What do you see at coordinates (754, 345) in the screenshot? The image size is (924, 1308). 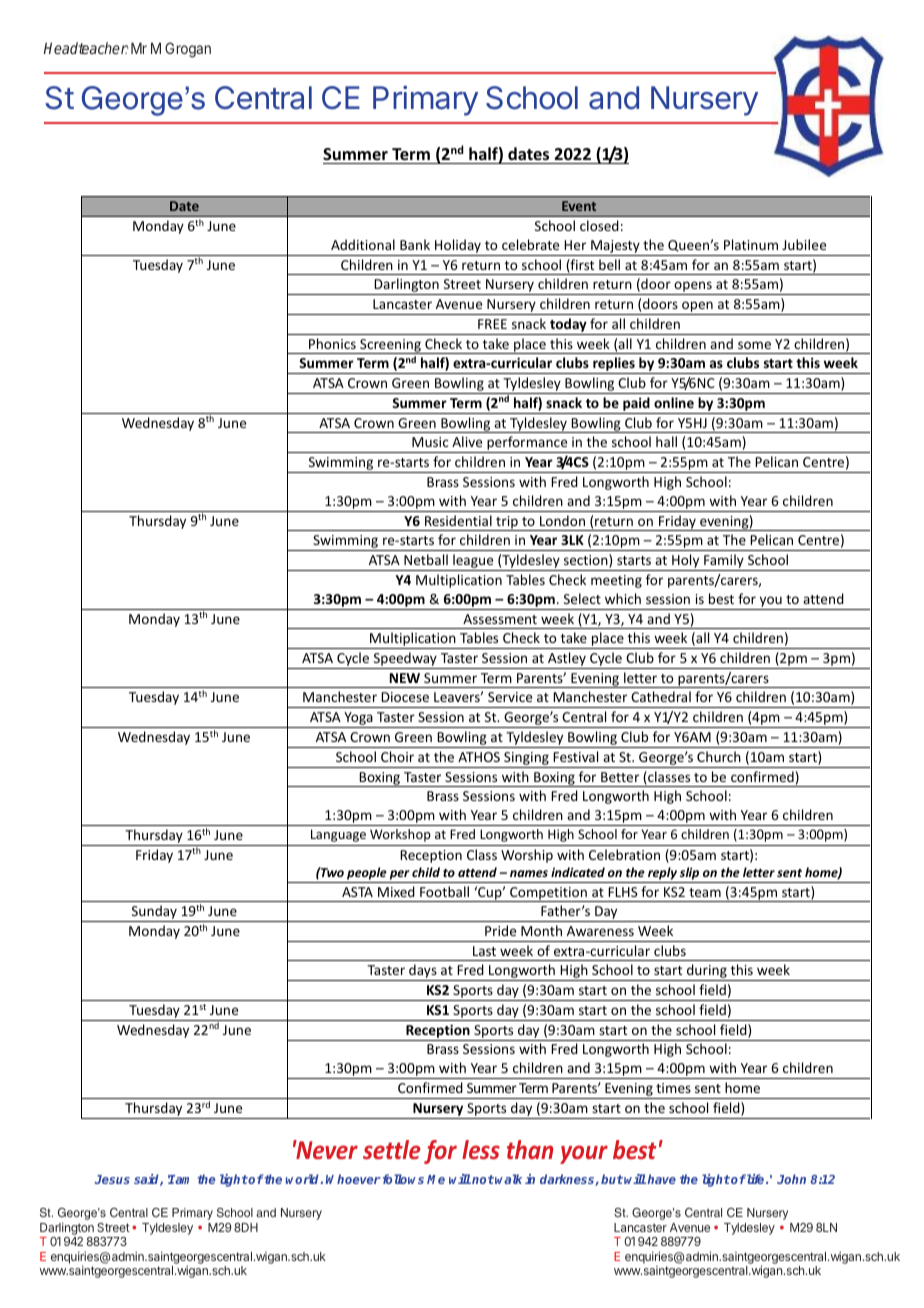 I see `some` at bounding box center [754, 345].
